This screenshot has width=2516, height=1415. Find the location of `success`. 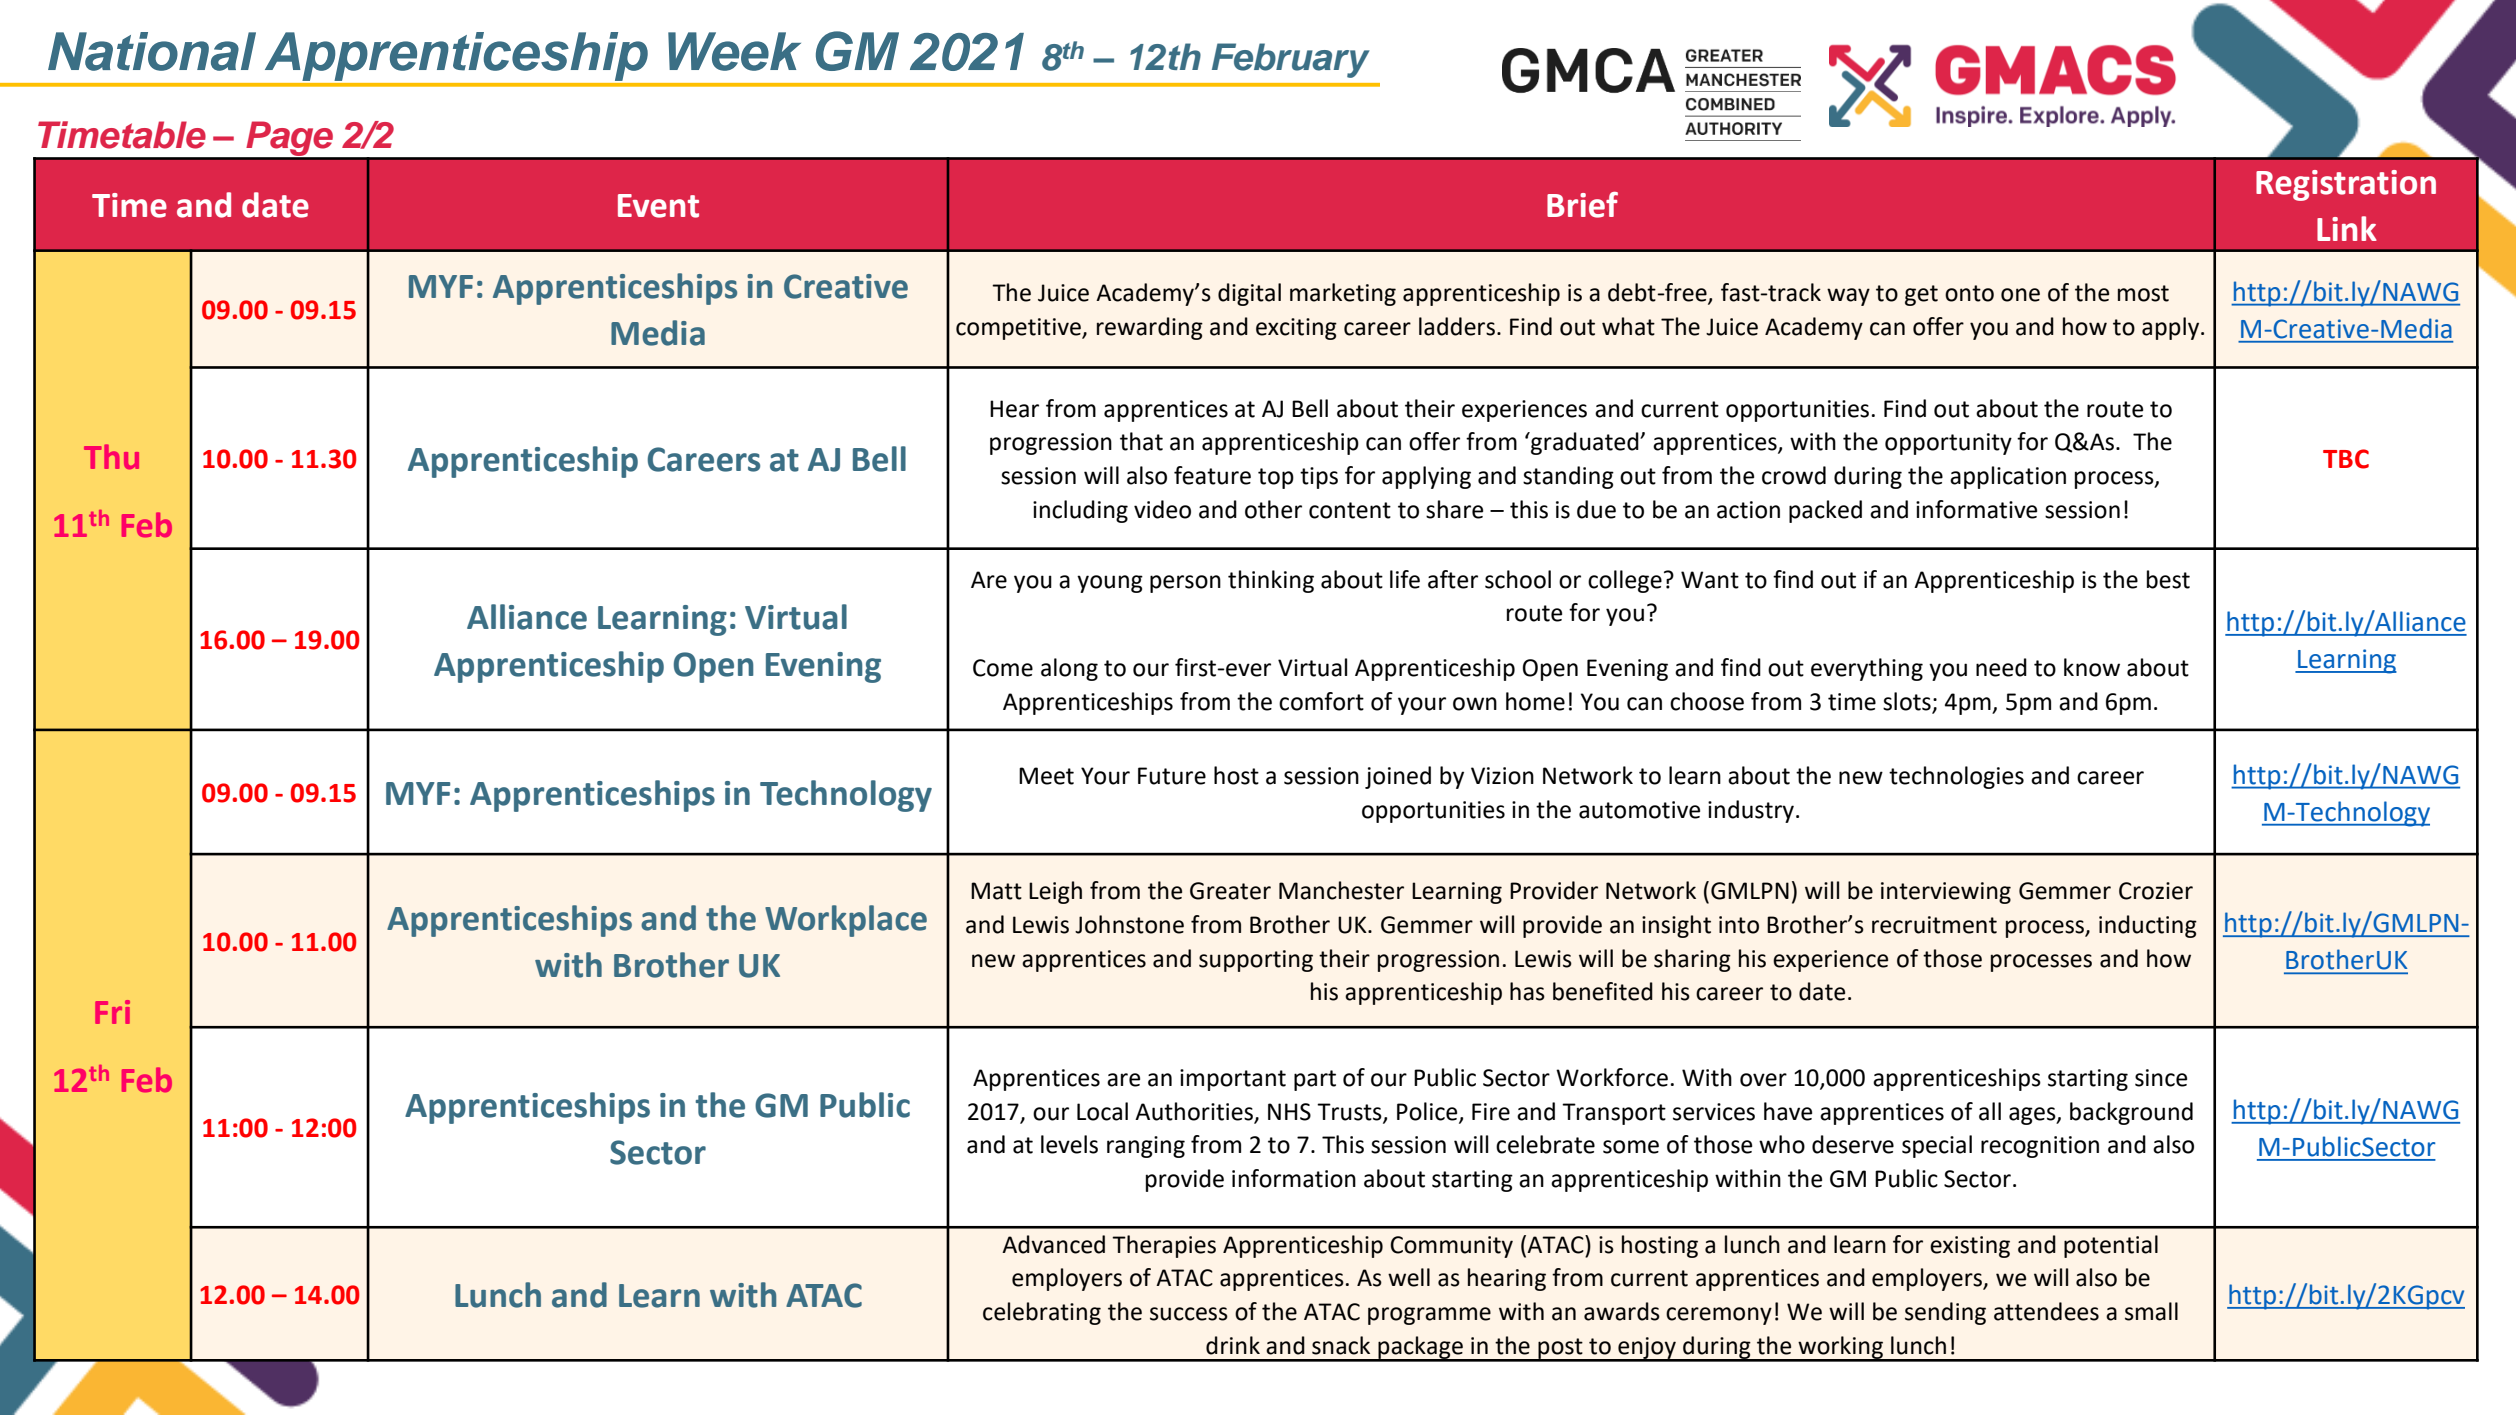

success is located at coordinates (1189, 1314).
